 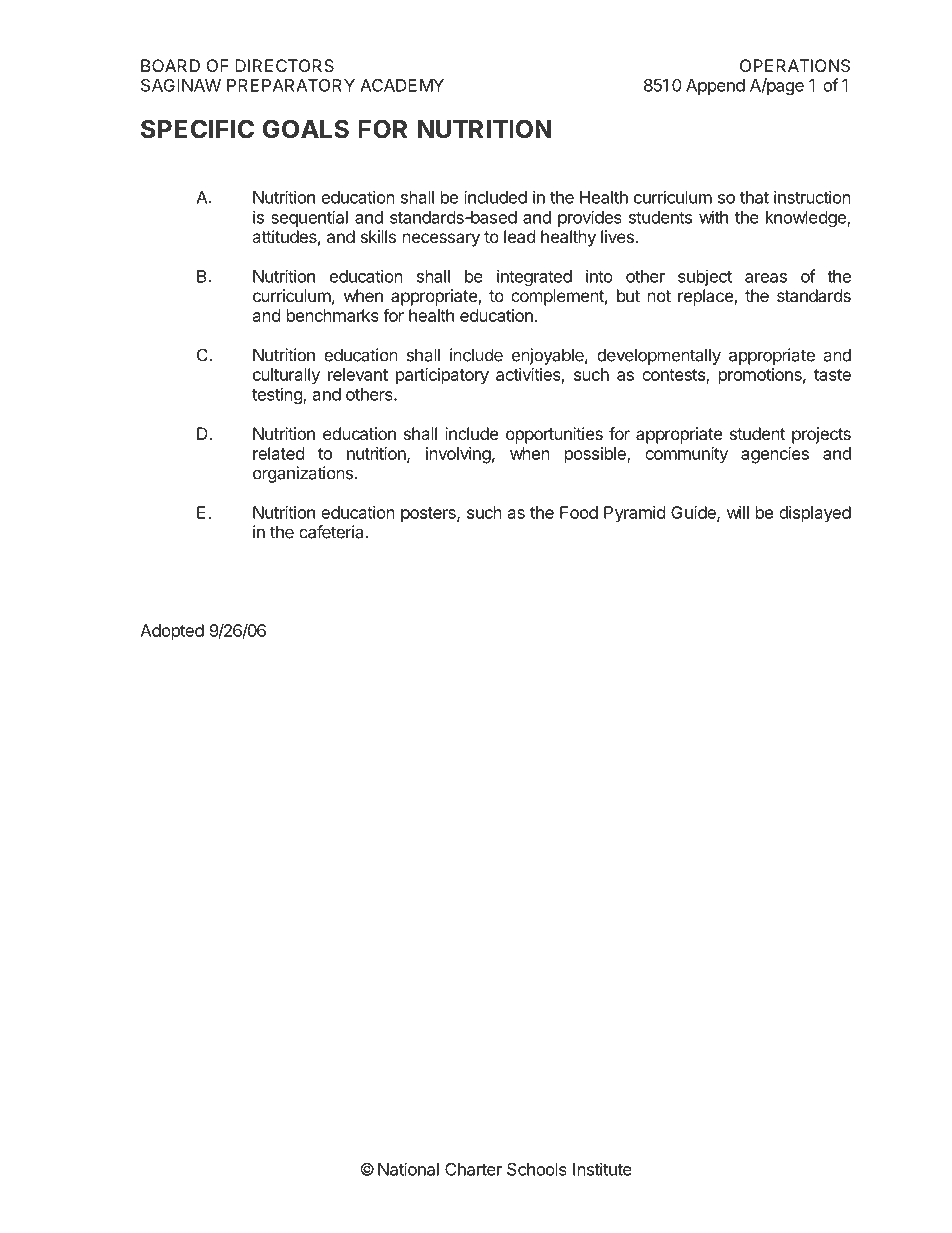 What do you see at coordinates (286, 376) in the document?
I see `culturally` at bounding box center [286, 376].
